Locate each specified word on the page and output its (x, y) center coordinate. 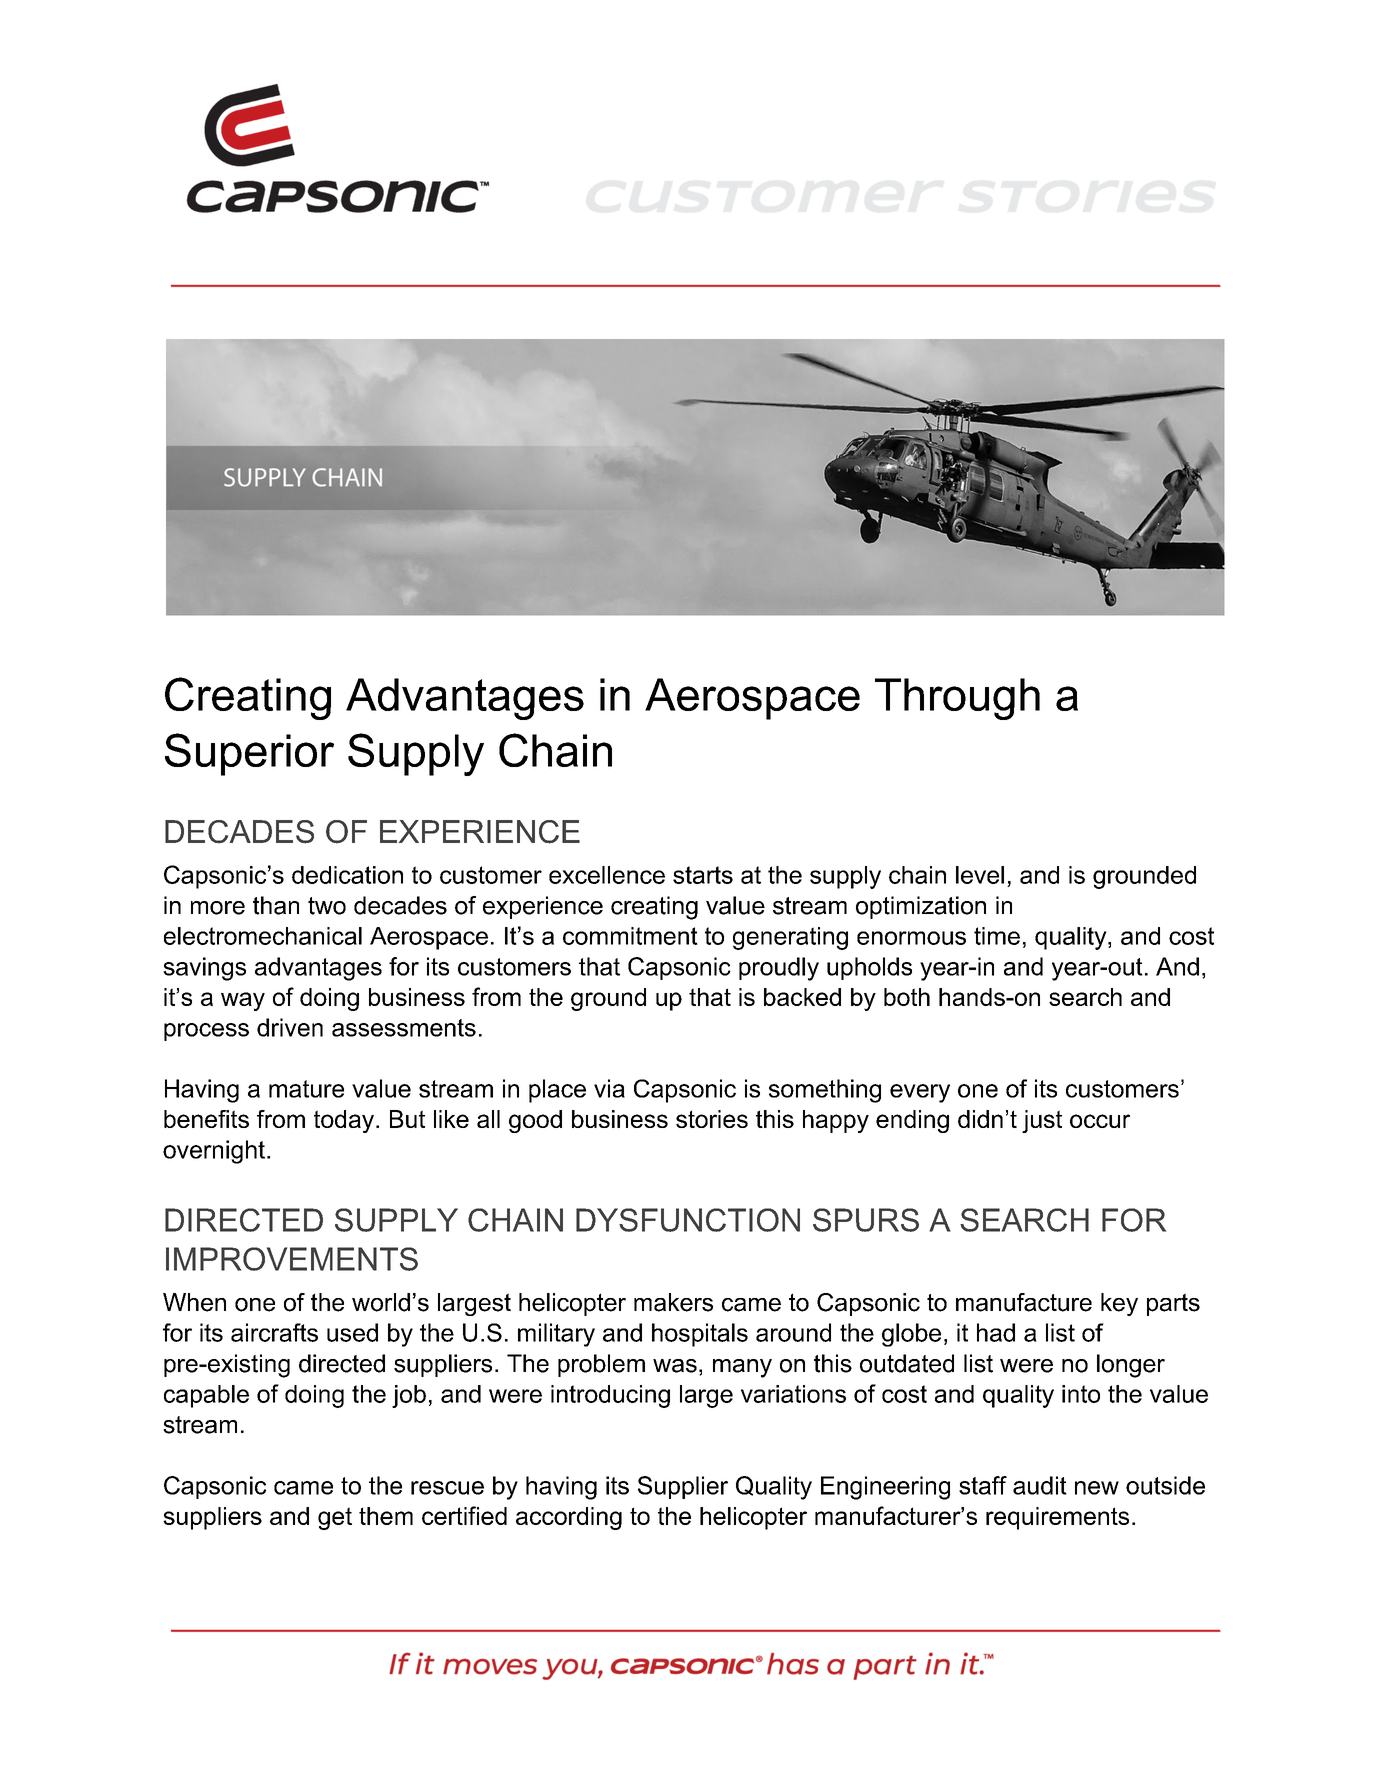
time (997, 936)
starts (703, 875)
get (335, 1518)
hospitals (700, 1335)
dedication (347, 875)
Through (957, 699)
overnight (214, 1152)
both (907, 997)
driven (290, 1027)
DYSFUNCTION (688, 1220)
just (1042, 1121)
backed (802, 997)
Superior (249, 754)
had (996, 1332)
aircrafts (274, 1332)
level (980, 875)
